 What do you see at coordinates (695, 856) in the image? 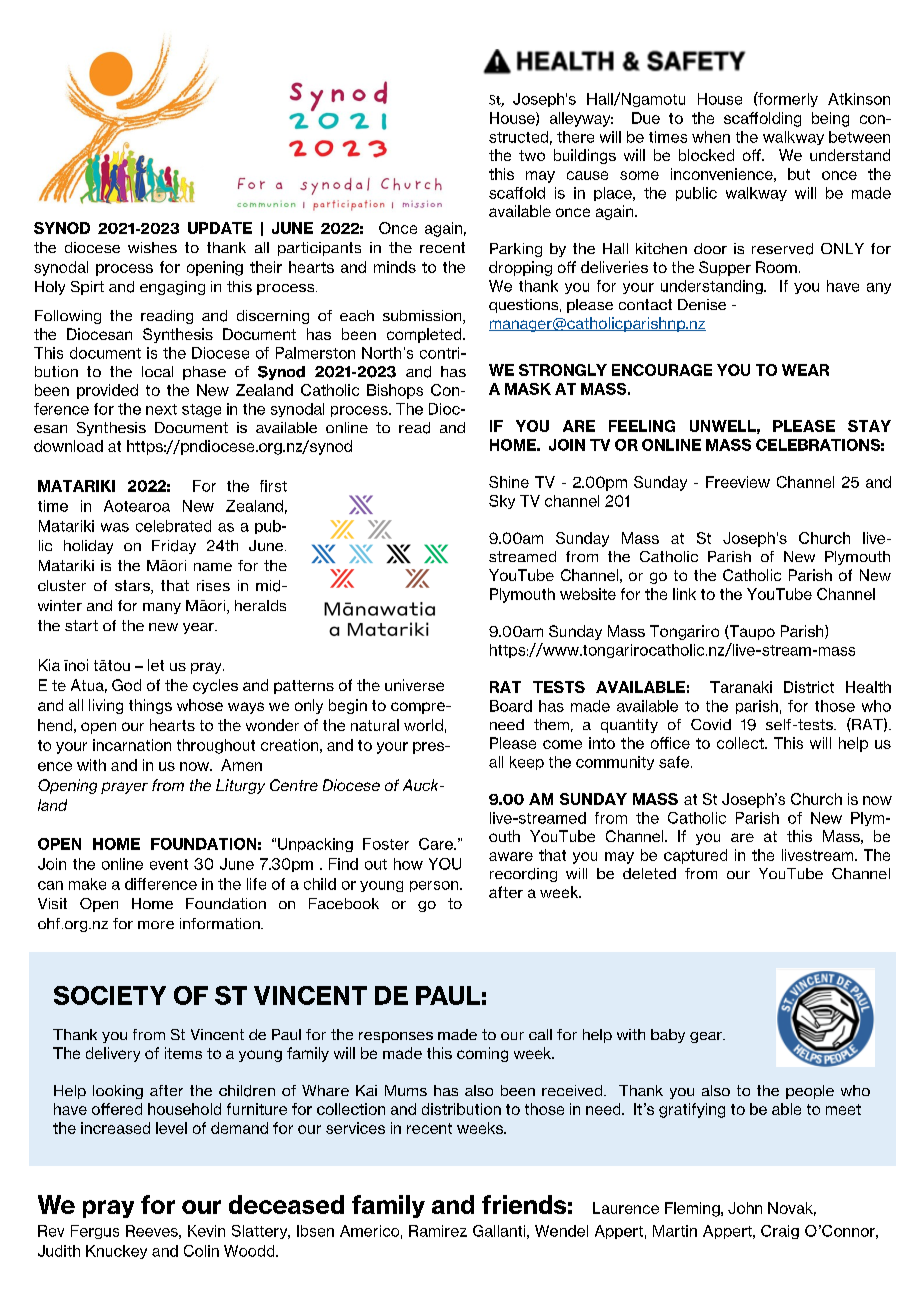
I see `captured` at bounding box center [695, 856].
